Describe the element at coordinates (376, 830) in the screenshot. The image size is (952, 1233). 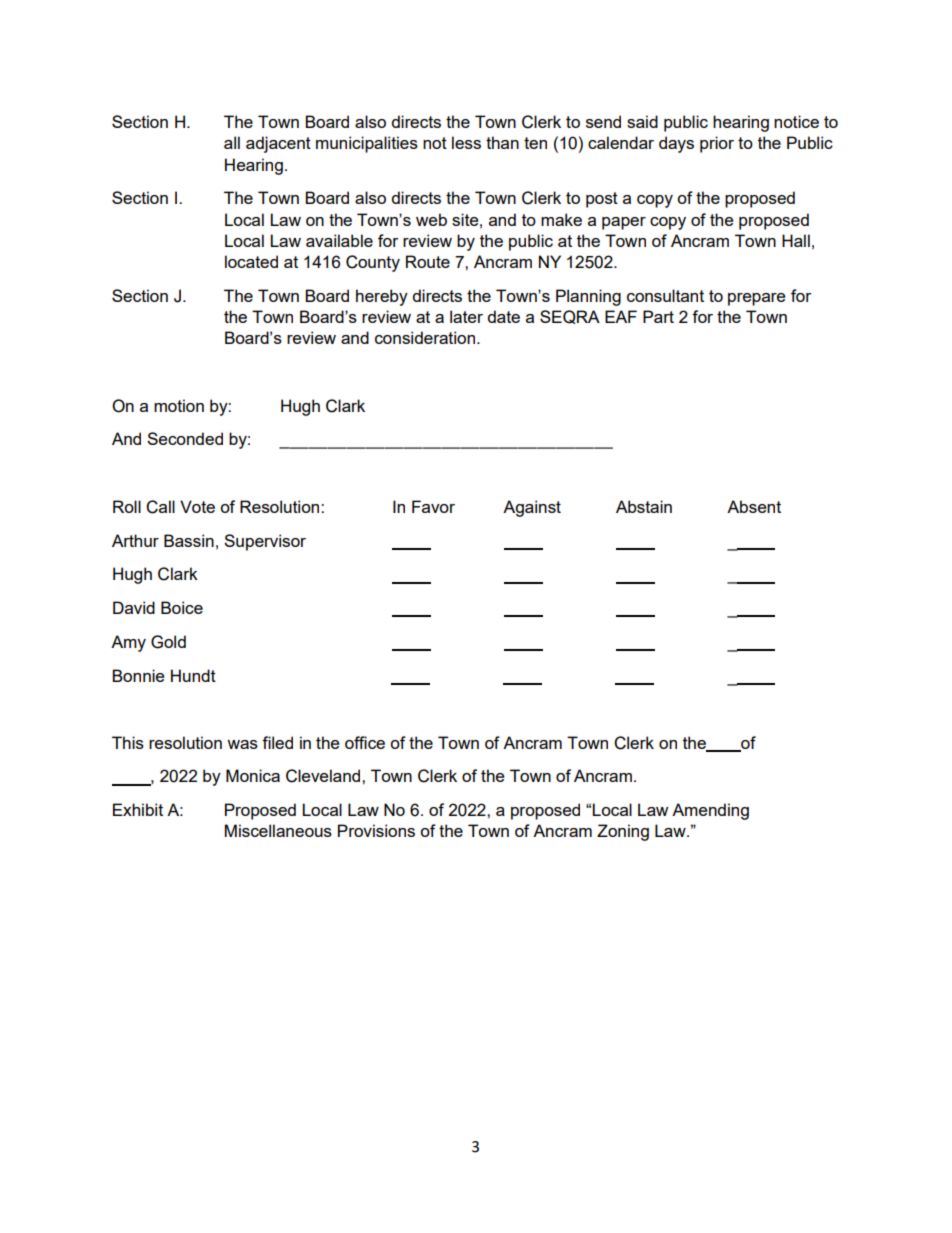
I see `Provisions` at that location.
